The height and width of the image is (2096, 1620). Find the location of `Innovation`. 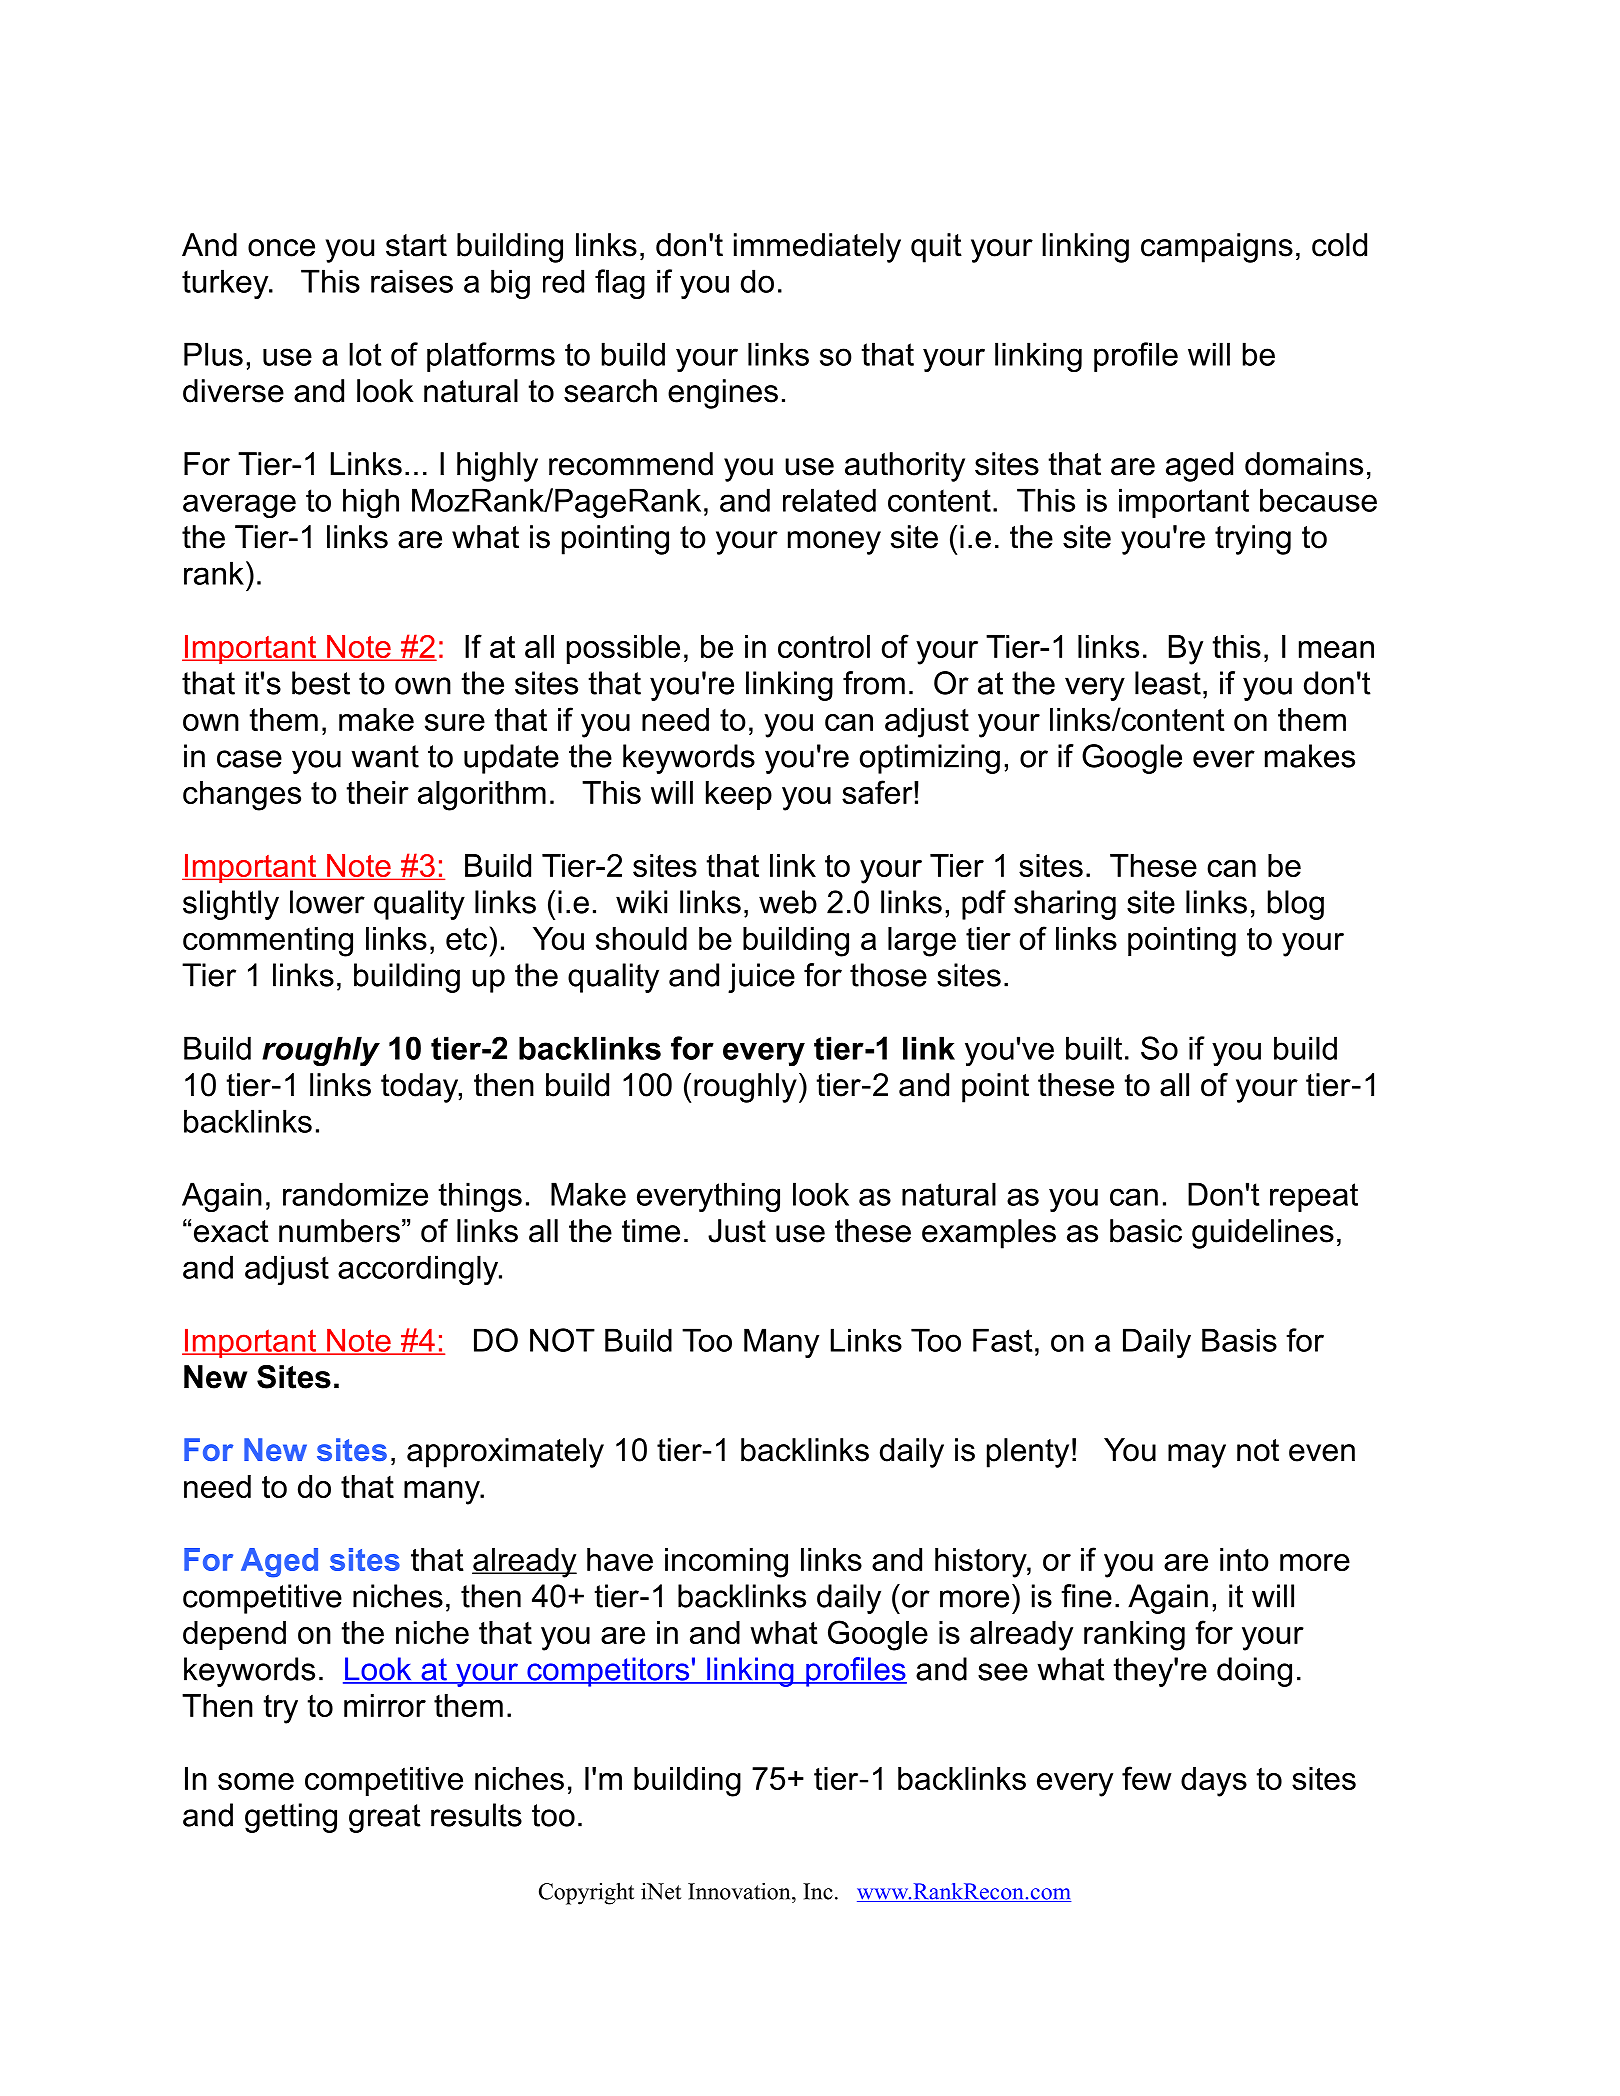

Innovation is located at coordinates (740, 1891).
